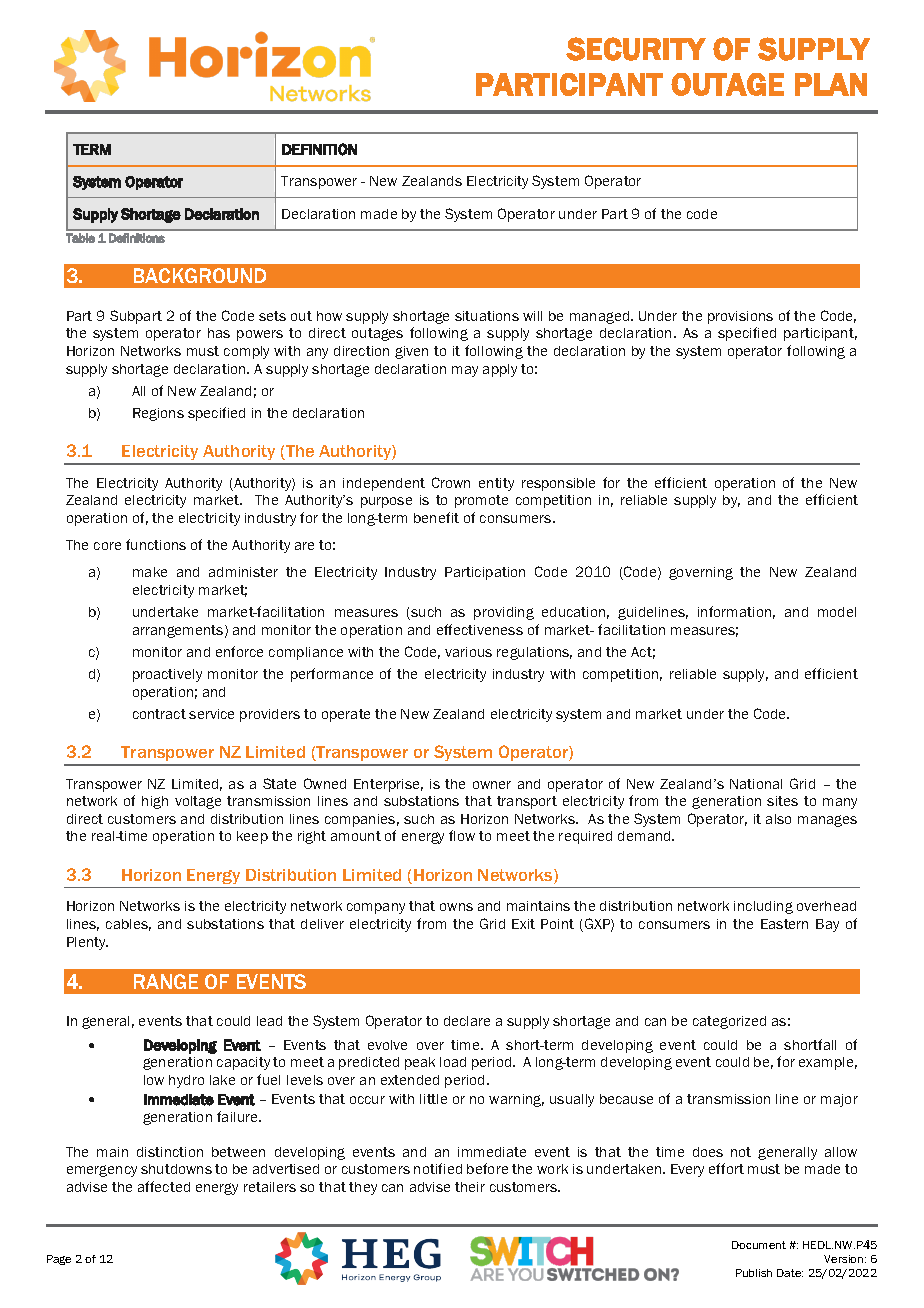  I want to click on proactively, so click(167, 675).
